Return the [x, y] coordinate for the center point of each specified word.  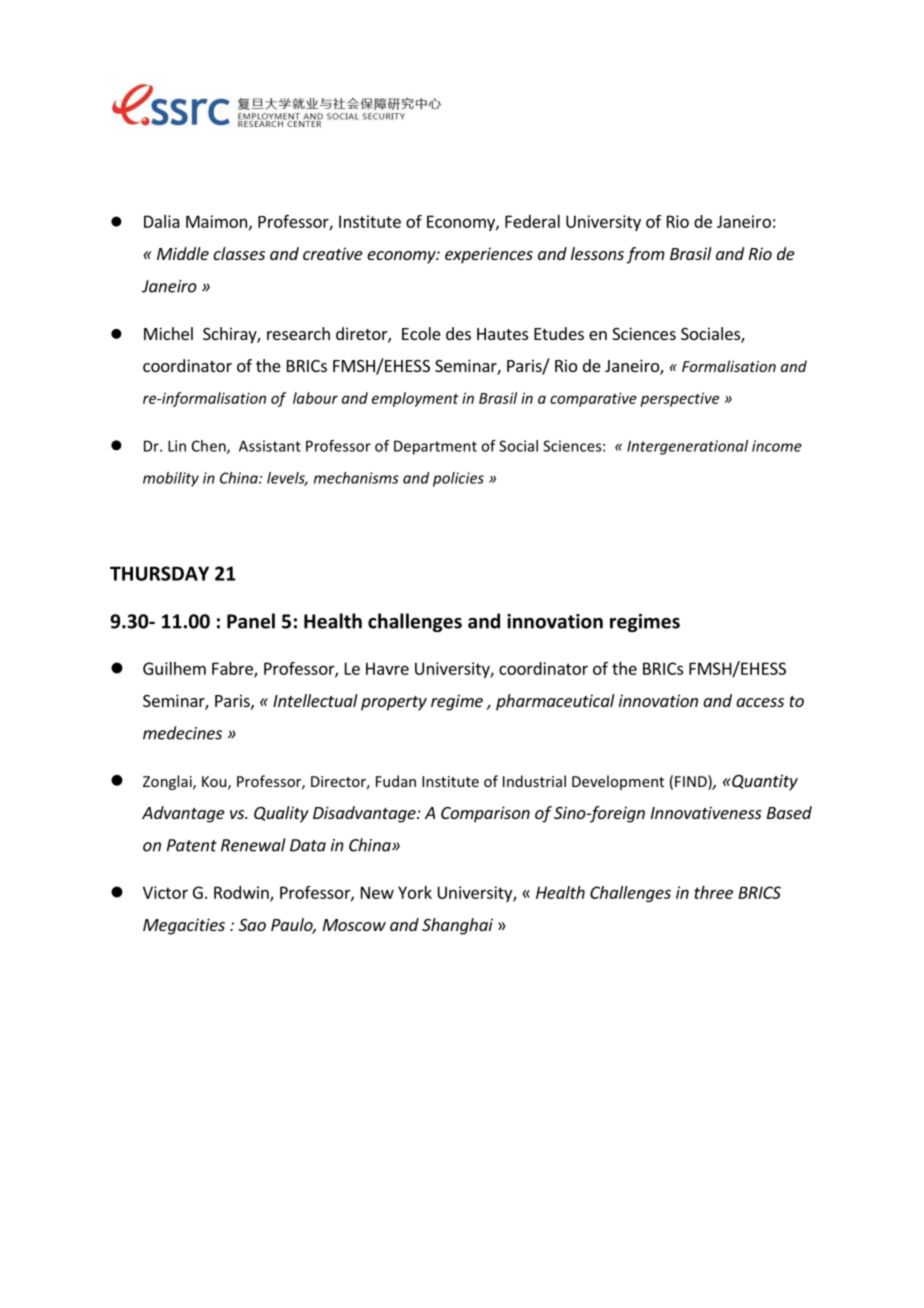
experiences [489, 255]
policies [458, 479]
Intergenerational [687, 447]
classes [239, 253]
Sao [252, 925]
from [645, 255]
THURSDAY [159, 573]
